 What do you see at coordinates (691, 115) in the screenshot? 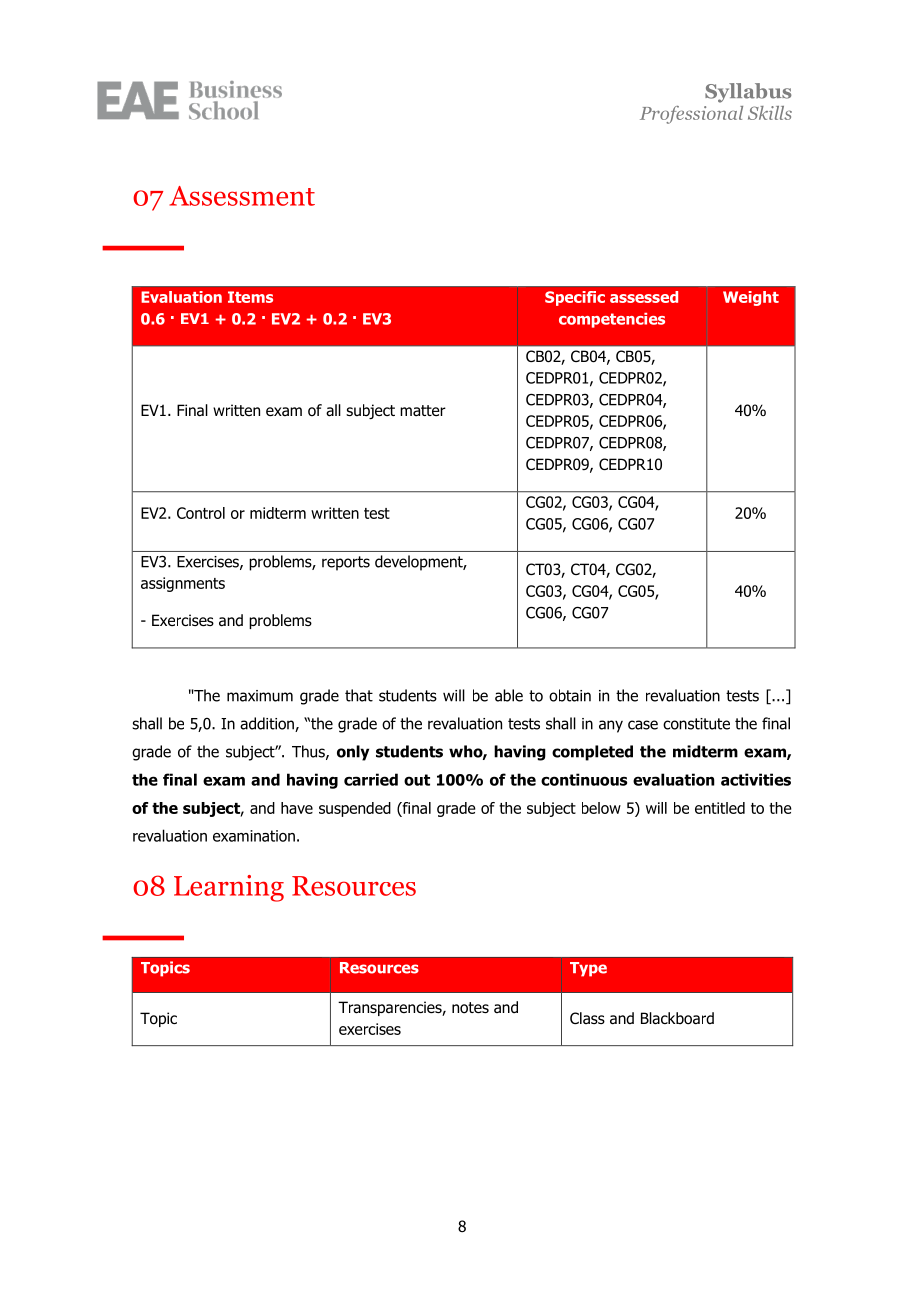
I see `Professional` at bounding box center [691, 115].
